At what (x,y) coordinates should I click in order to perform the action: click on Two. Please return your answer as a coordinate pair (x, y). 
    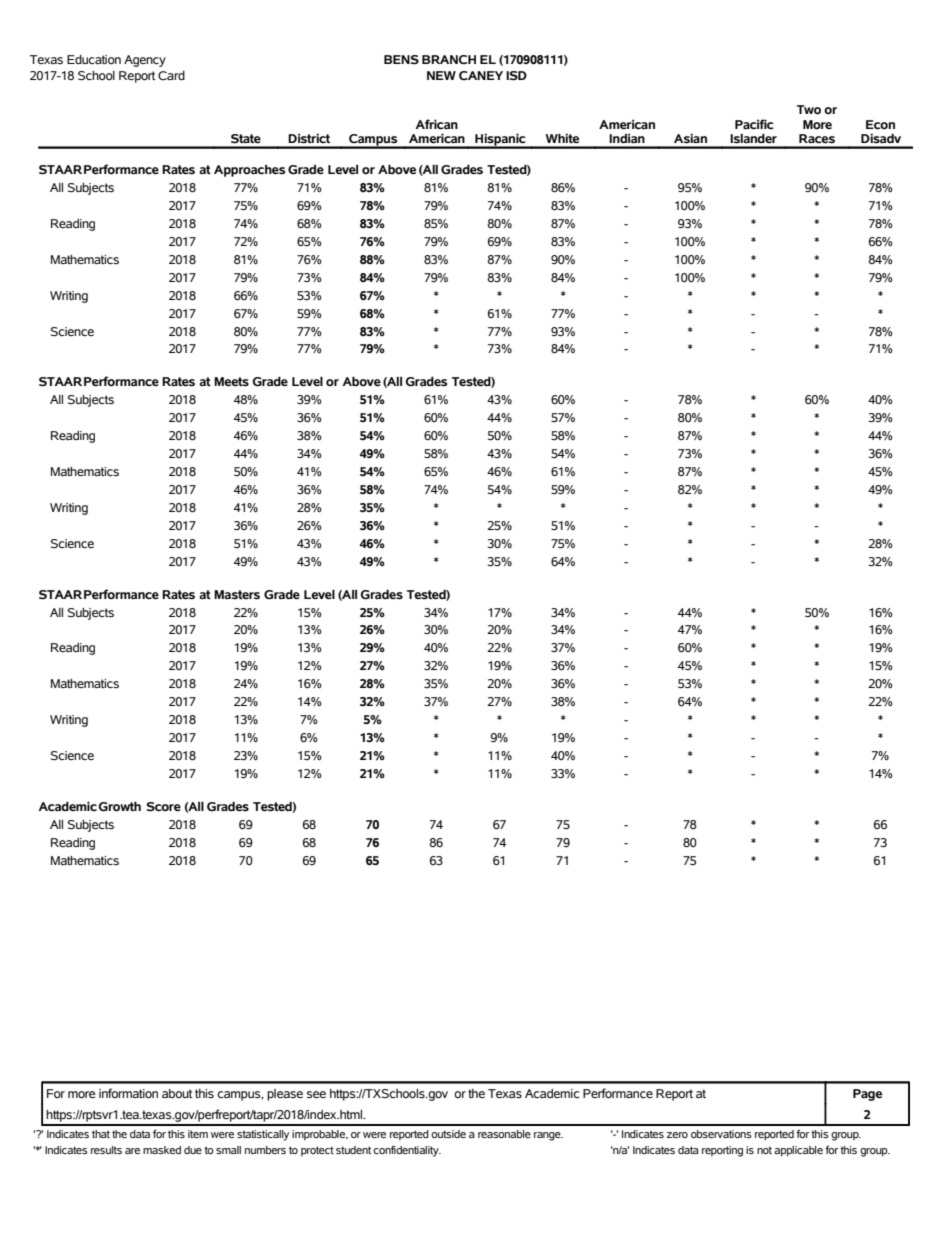
    Looking at the image, I should click on (809, 110).
